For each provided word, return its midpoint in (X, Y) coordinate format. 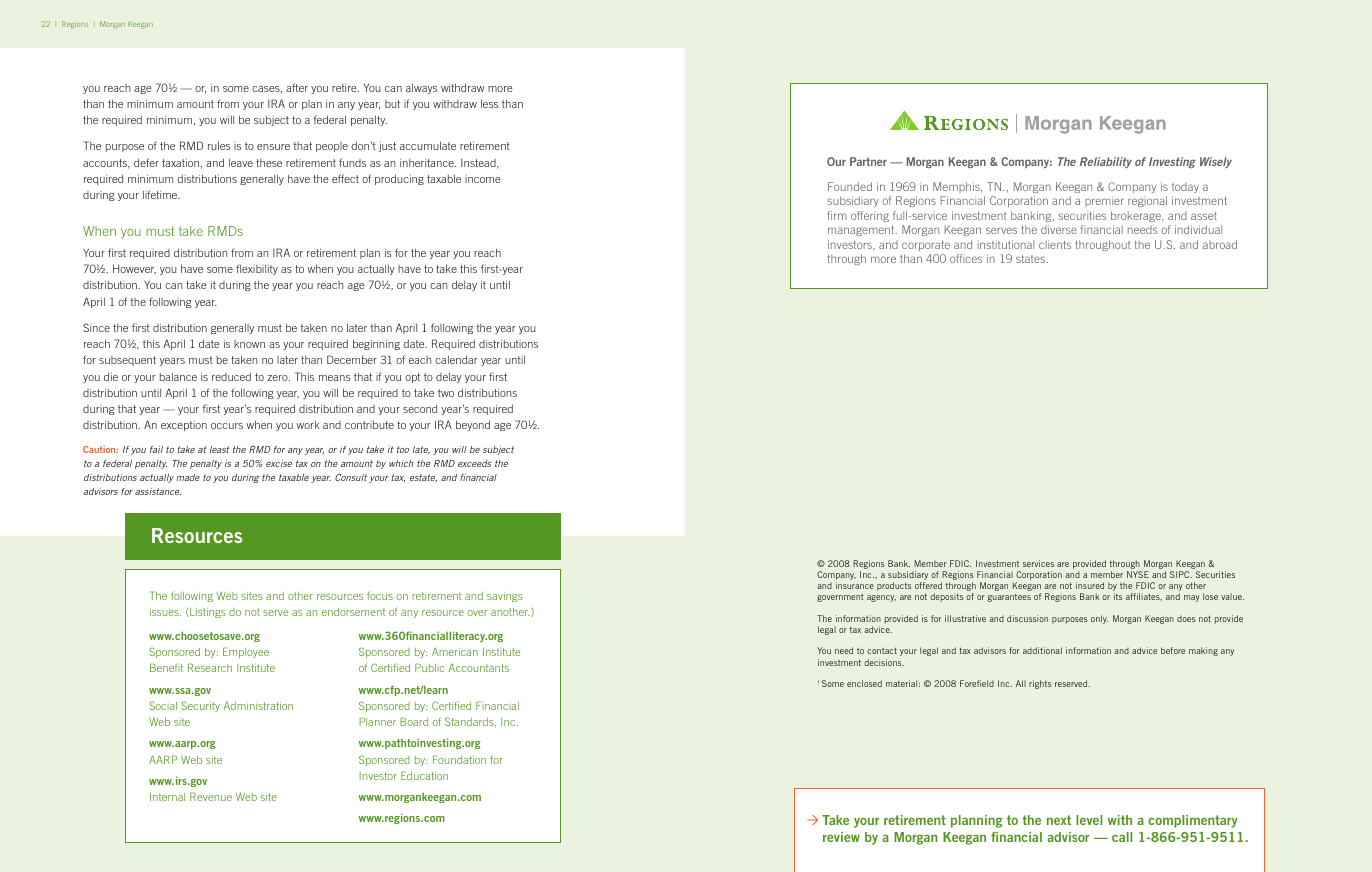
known (249, 344)
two (446, 393)
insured (1090, 585)
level (1089, 820)
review (841, 837)
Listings (207, 613)
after (297, 87)
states (1032, 259)
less (489, 104)
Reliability (1106, 162)
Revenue (211, 796)
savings (505, 597)
